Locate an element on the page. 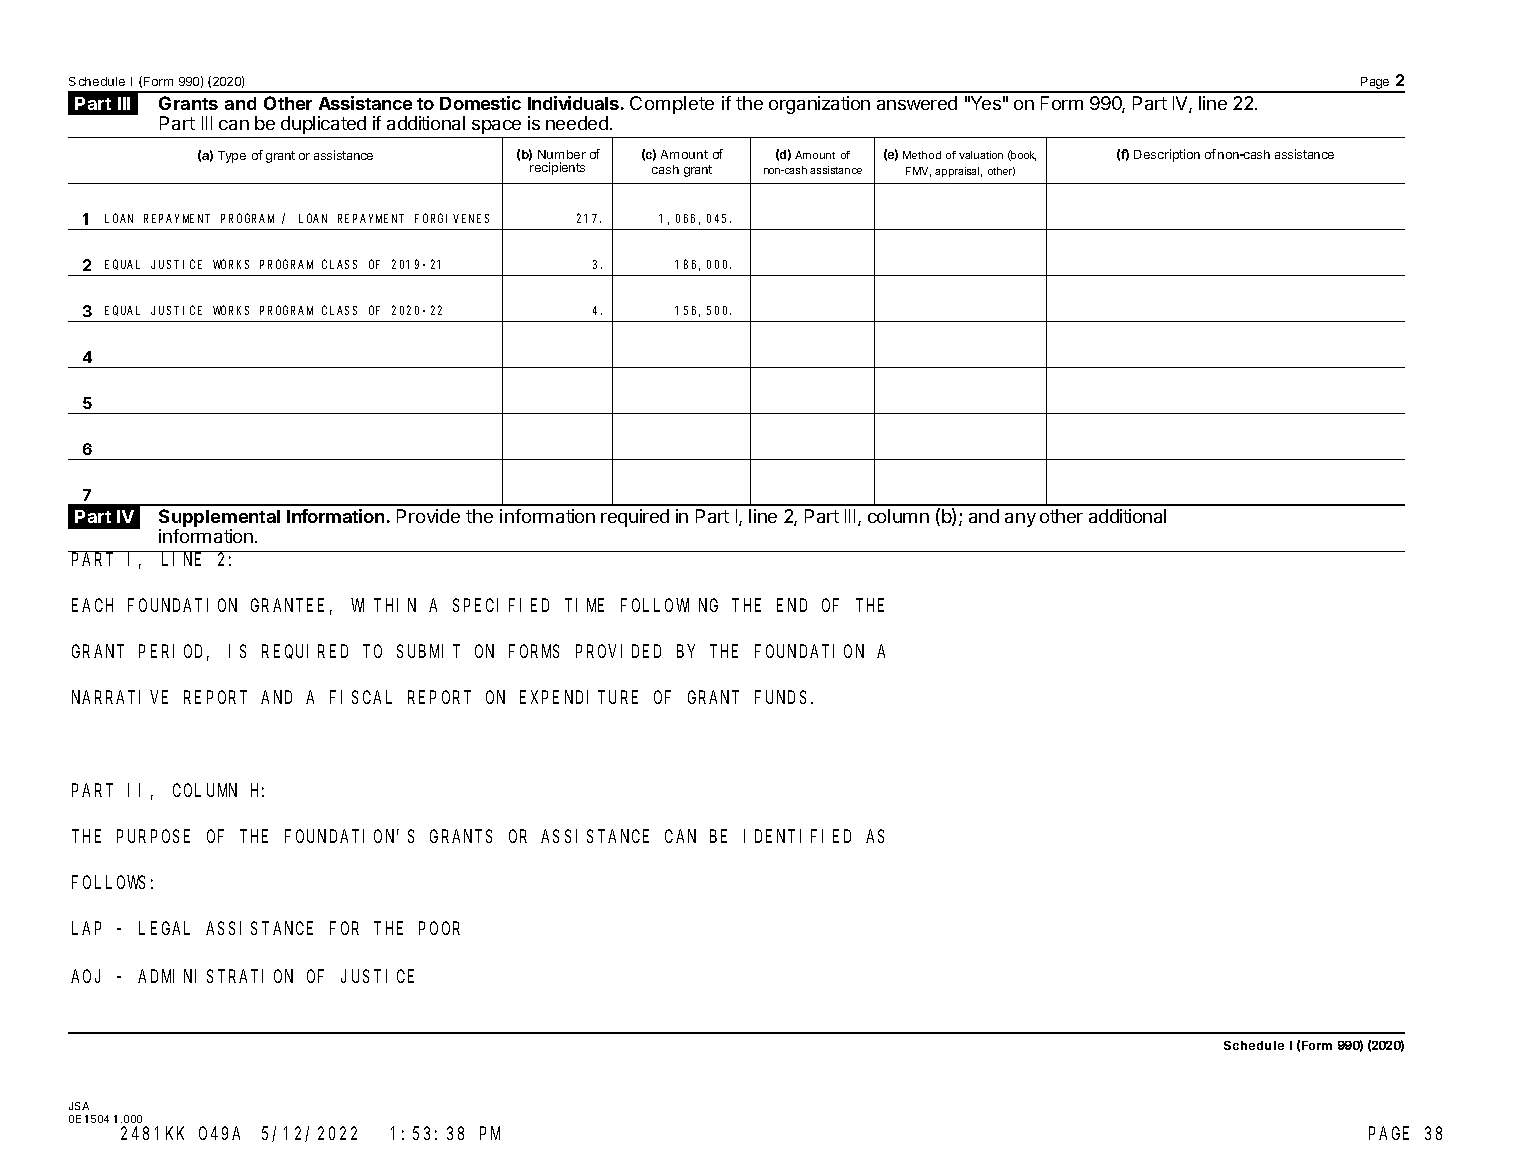 The height and width of the image is (1171, 1515). EACH is located at coordinates (92, 605).
